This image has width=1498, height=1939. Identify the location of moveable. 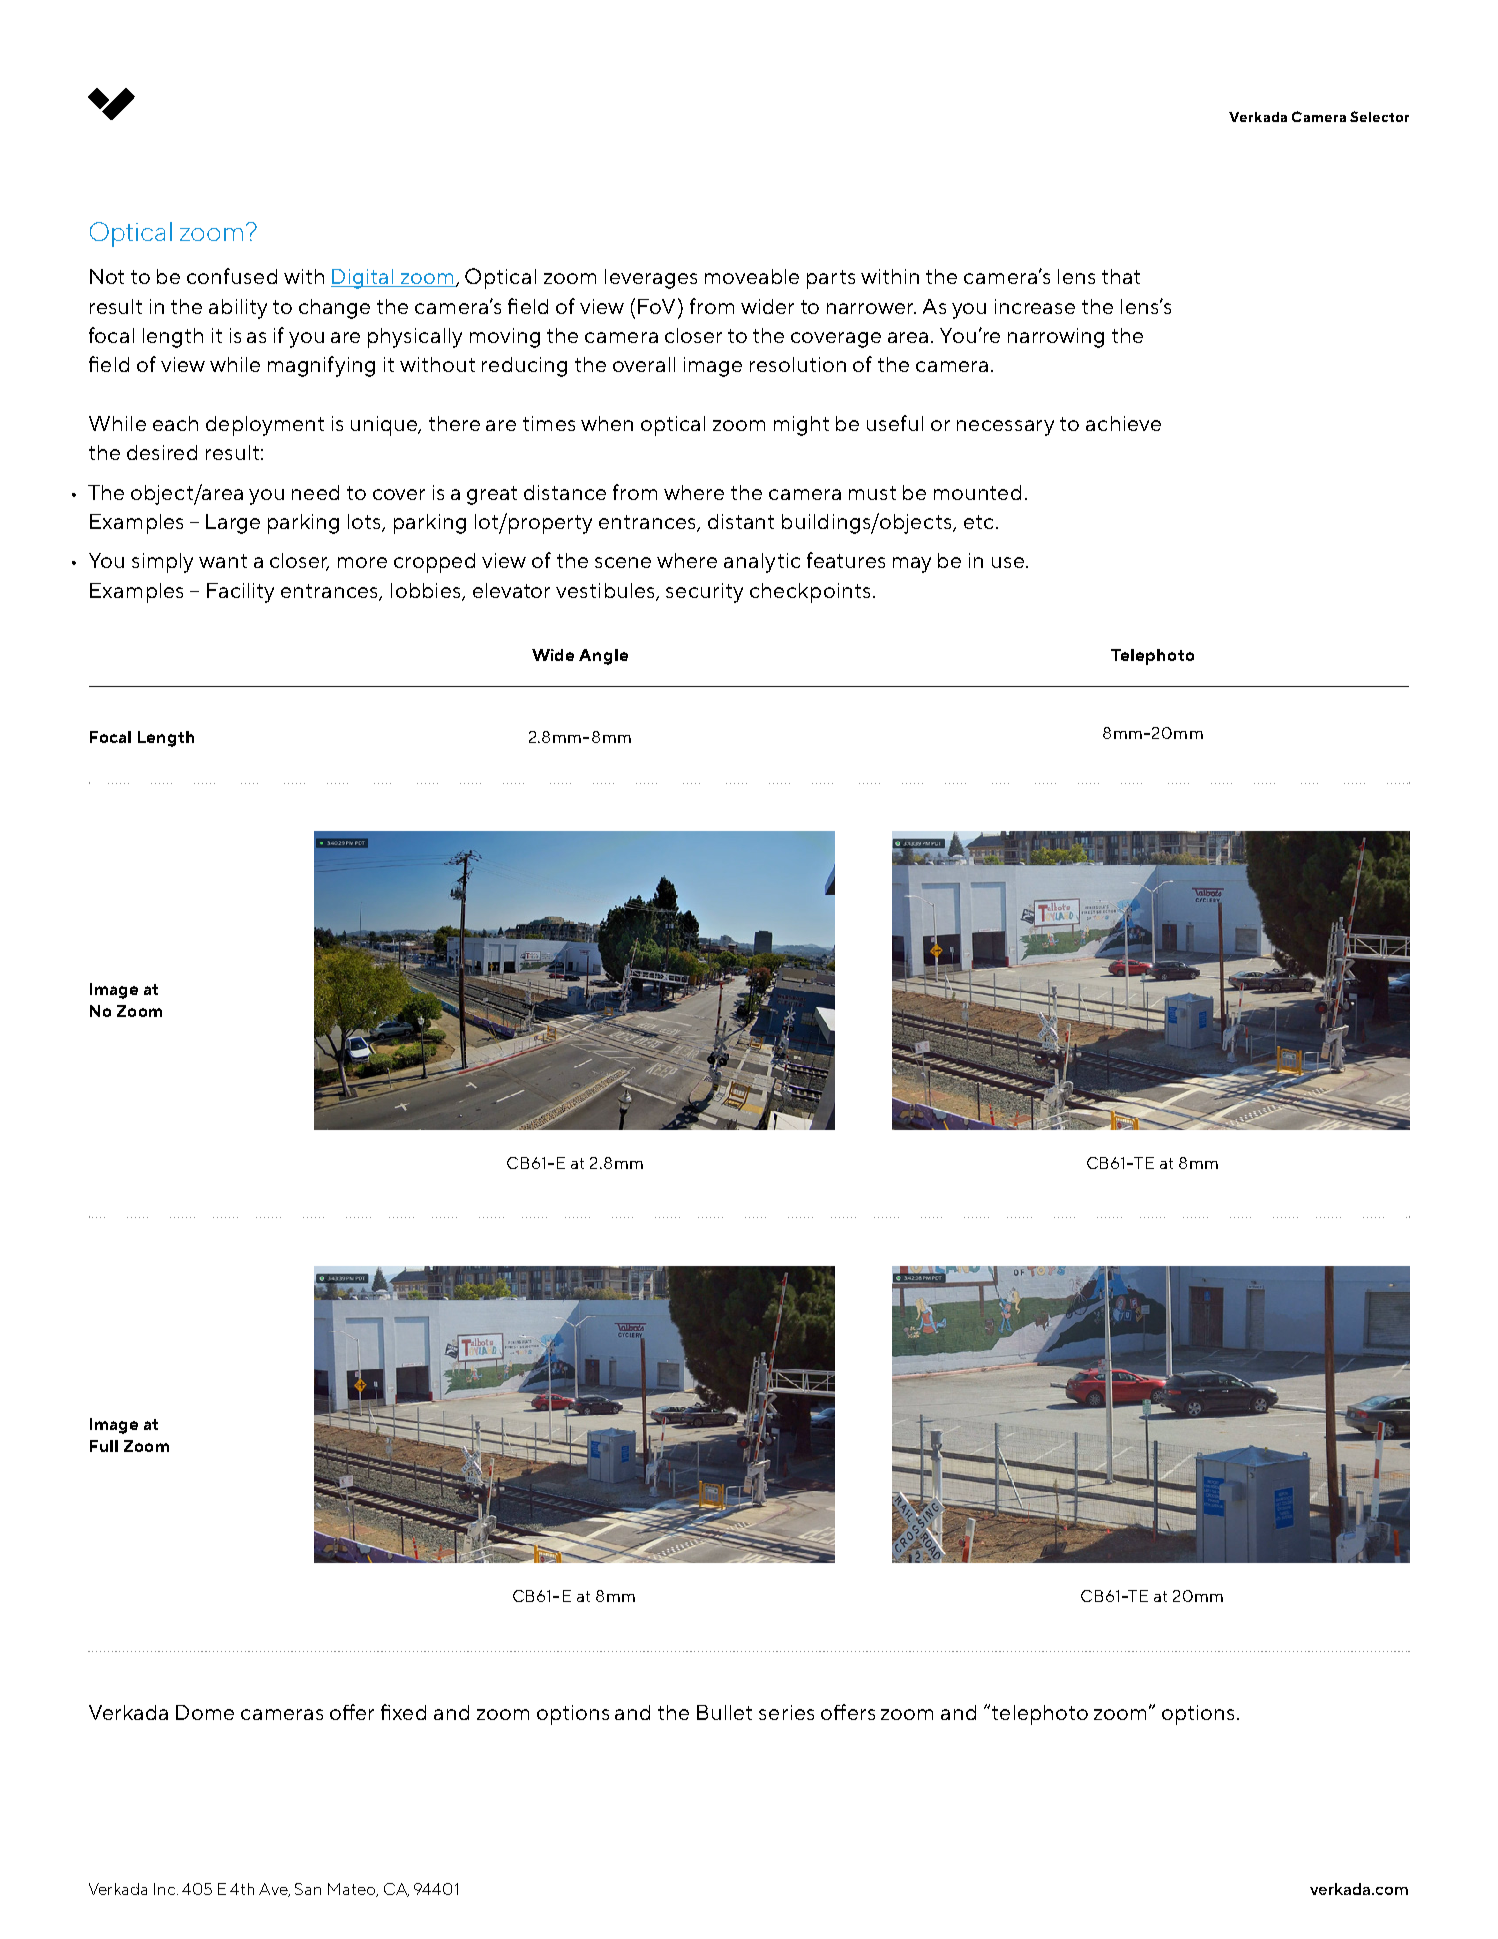
(752, 276).
